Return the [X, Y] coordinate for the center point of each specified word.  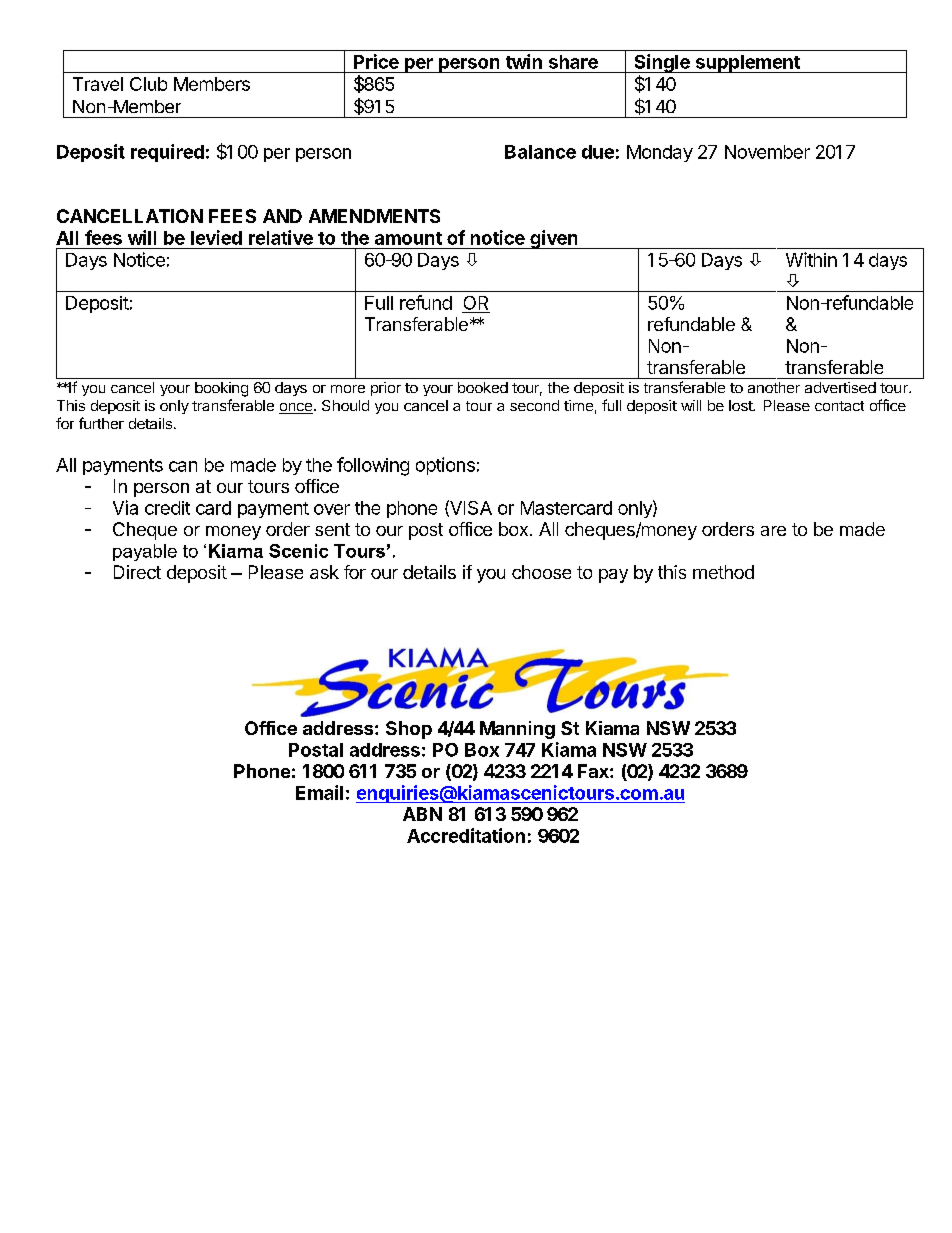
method [723, 572]
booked [483, 387]
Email [319, 792]
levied [216, 237]
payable [145, 552]
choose [541, 572]
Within [811, 259]
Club [148, 84]
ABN [422, 814]
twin [524, 61]
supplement [747, 64]
